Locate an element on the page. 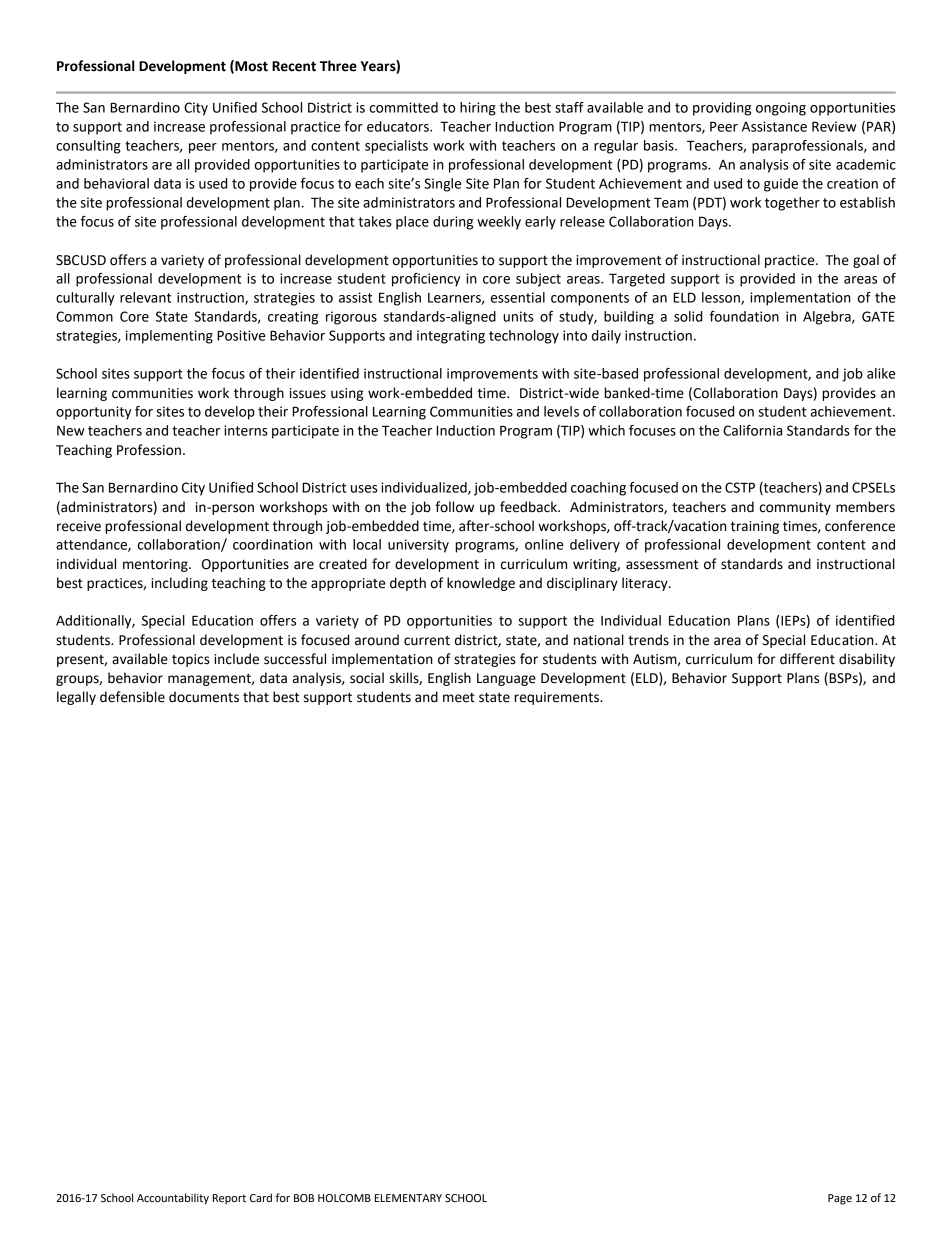  ongoing is located at coordinates (781, 109).
